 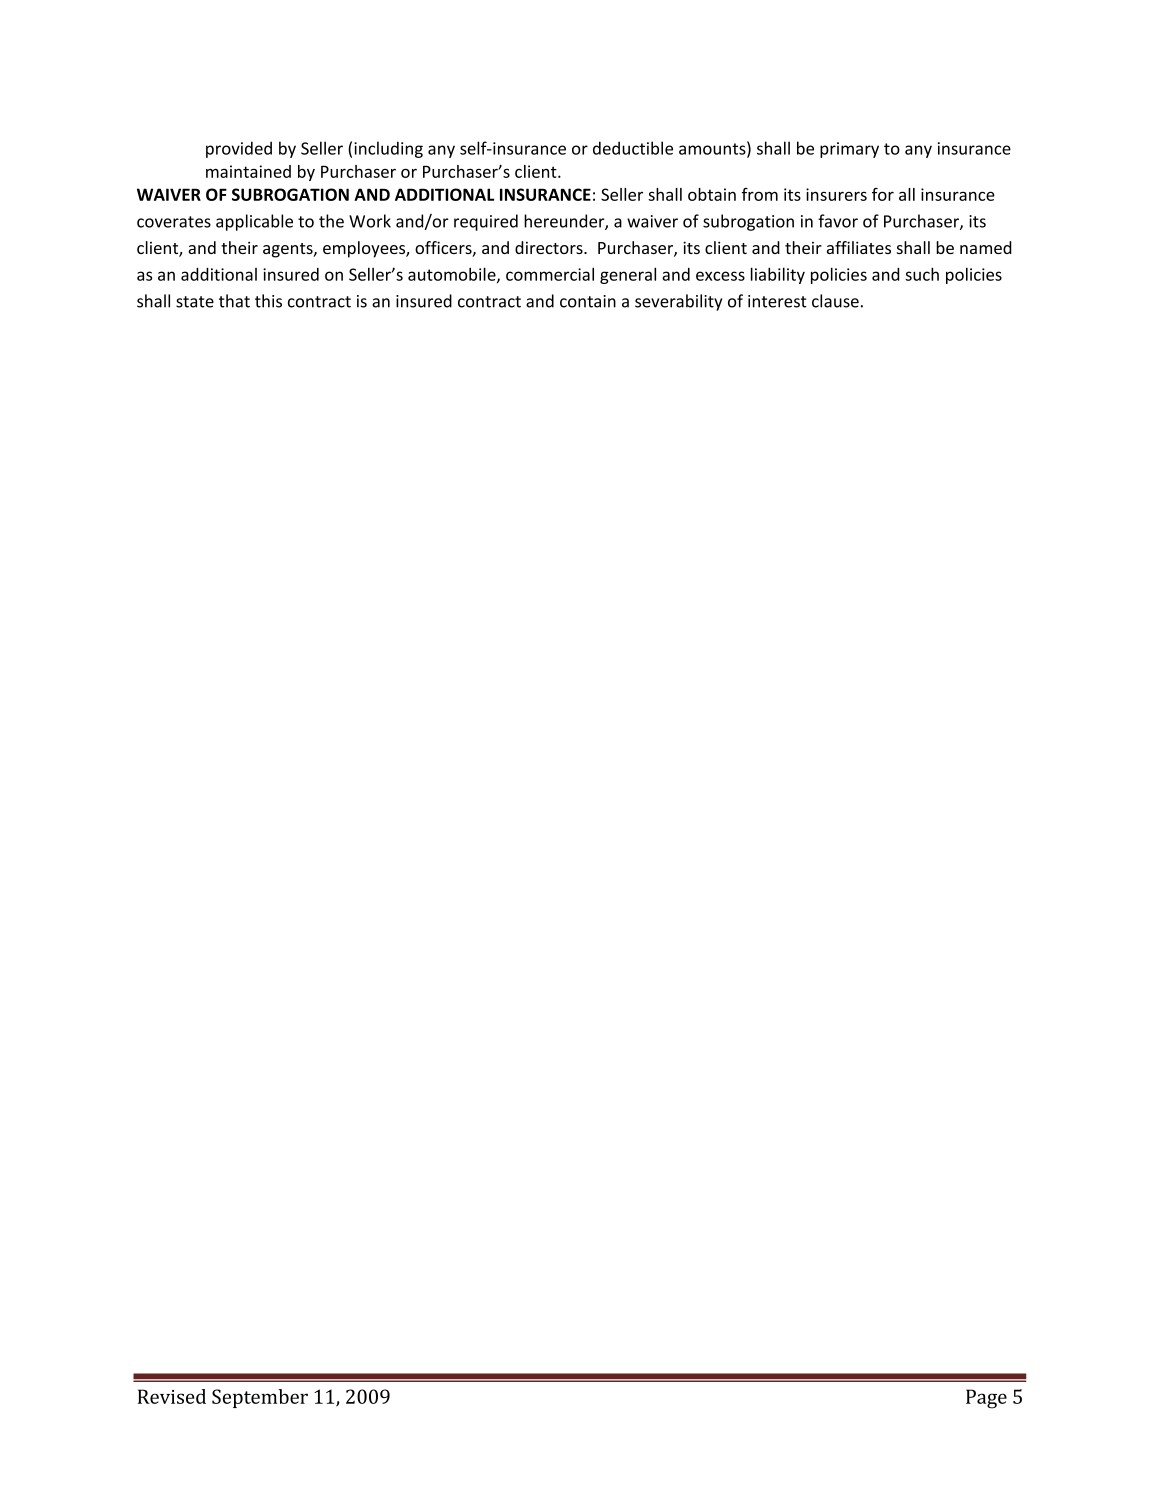 What do you see at coordinates (849, 150) in the screenshot?
I see `primary` at bounding box center [849, 150].
